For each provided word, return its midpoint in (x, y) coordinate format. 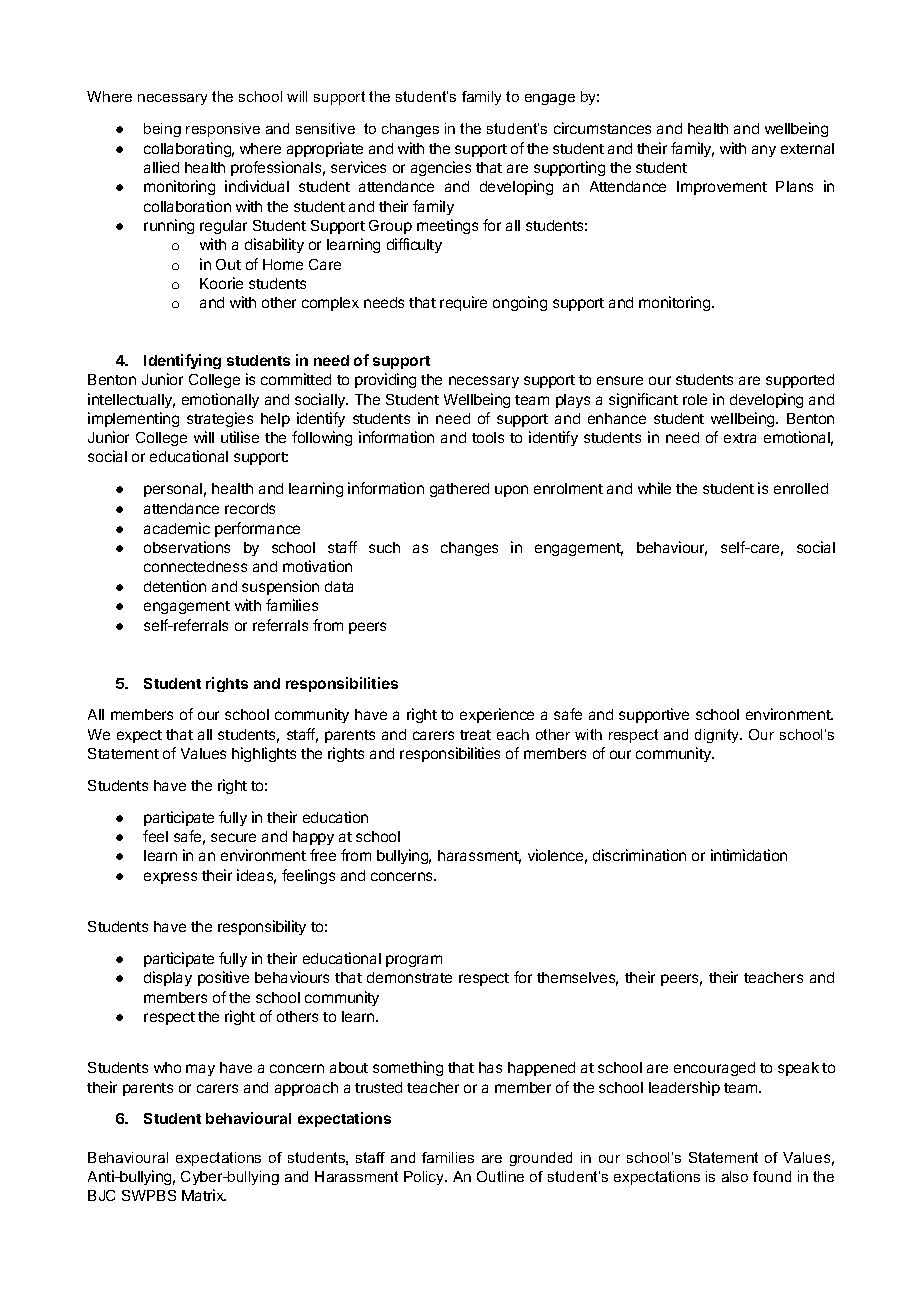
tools (488, 437)
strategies (220, 419)
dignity (718, 736)
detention (175, 586)
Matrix (204, 1195)
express (170, 878)
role (695, 399)
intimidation (749, 855)
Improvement (722, 188)
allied (161, 167)
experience (497, 715)
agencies (441, 168)
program (414, 961)
